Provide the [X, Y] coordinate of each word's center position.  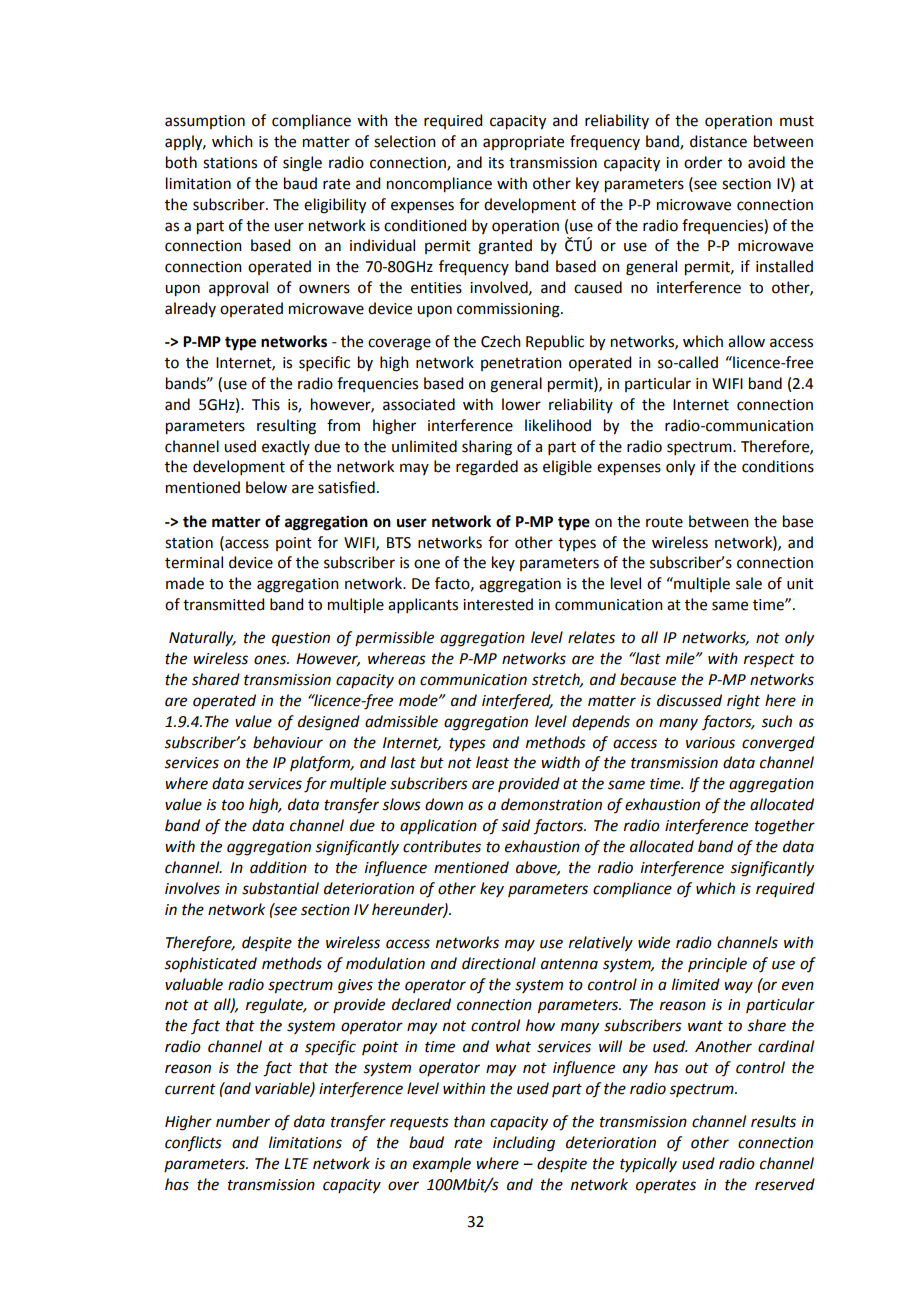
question [301, 639]
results [773, 1121]
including [524, 1144]
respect [769, 660]
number [243, 1121]
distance [718, 141]
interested [498, 604]
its [496, 163]
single [302, 164]
